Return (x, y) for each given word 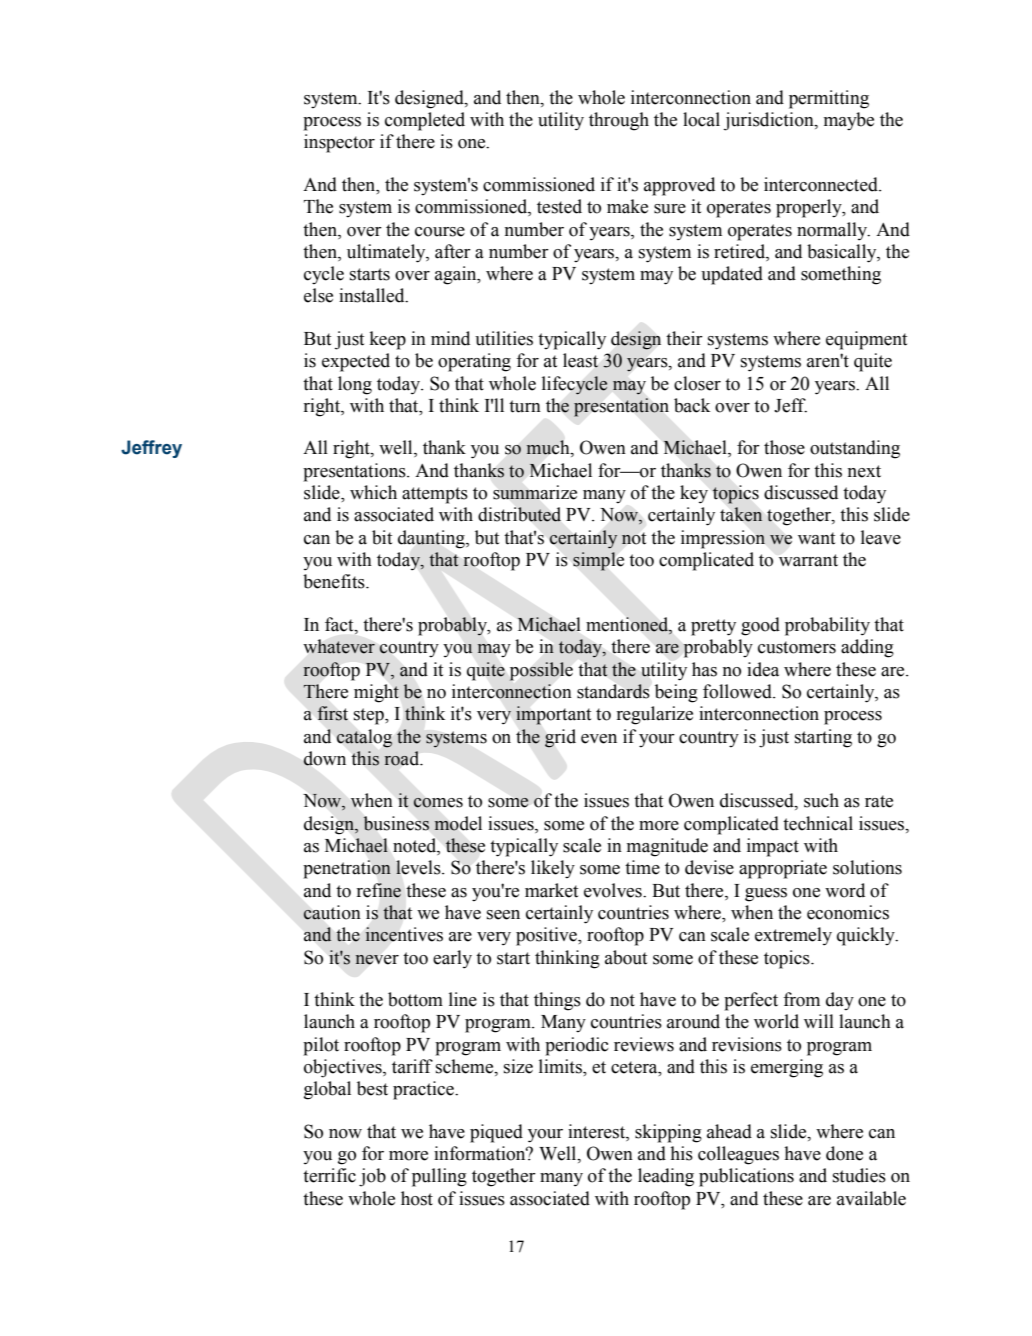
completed (425, 121)
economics (848, 912)
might (376, 693)
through (619, 121)
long (355, 385)
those (784, 447)
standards (613, 691)
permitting (829, 99)
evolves (614, 890)
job (372, 1177)
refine (379, 890)
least (580, 360)
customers (797, 647)
